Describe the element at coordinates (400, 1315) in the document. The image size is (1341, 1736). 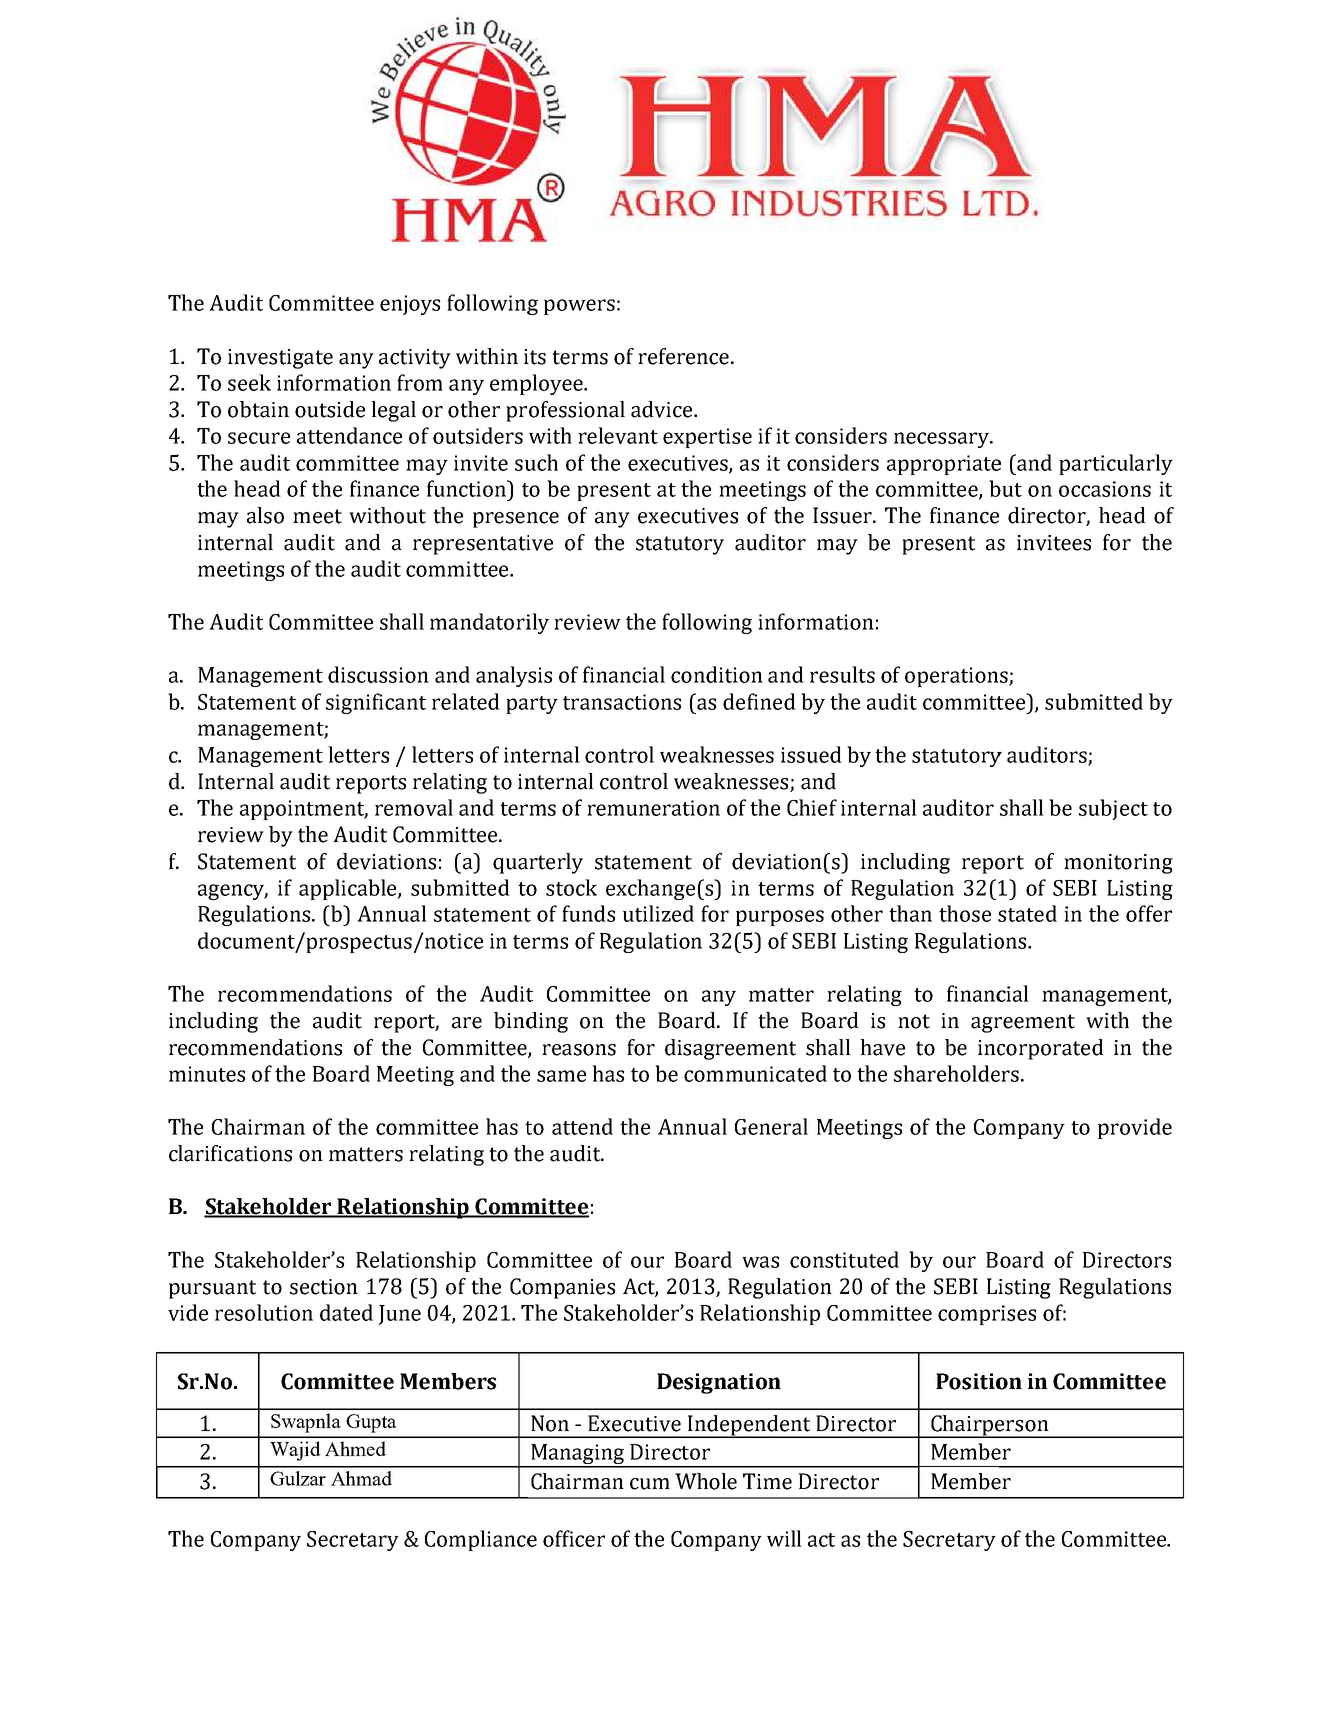
I see `June` at that location.
